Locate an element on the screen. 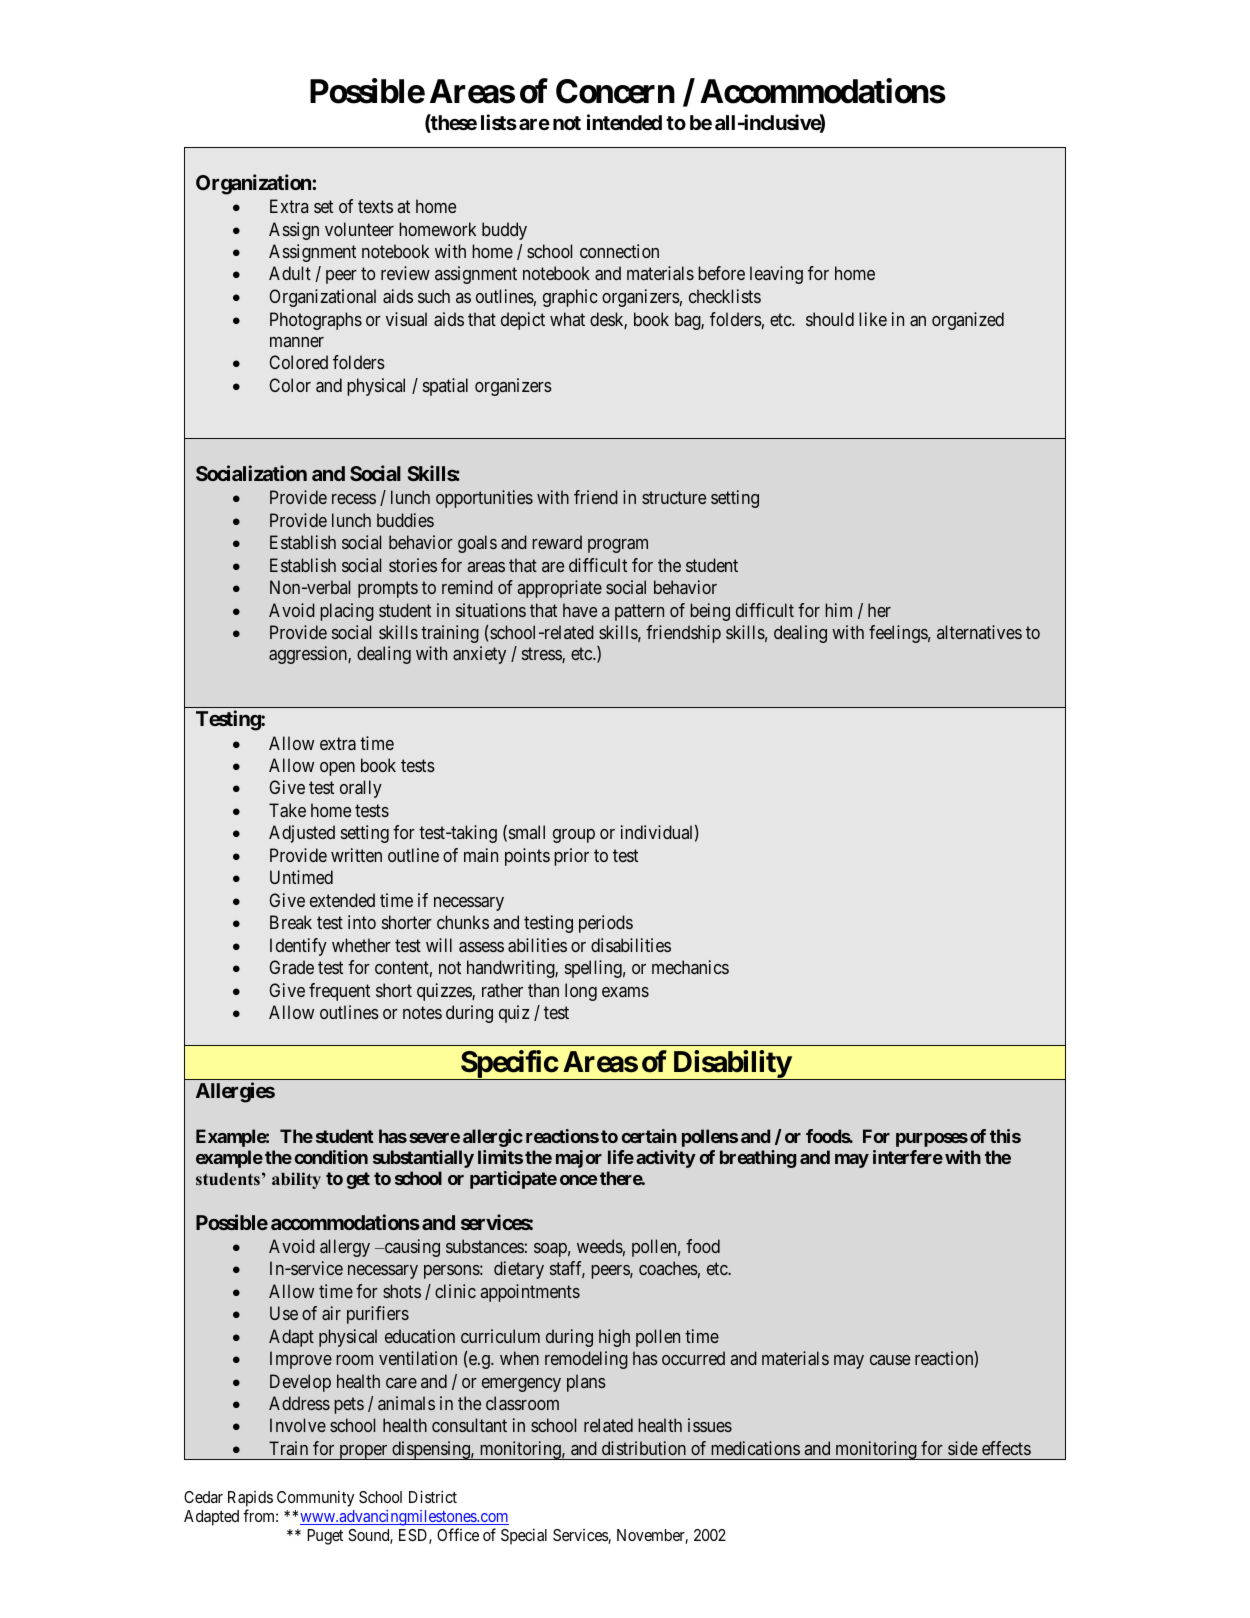  structure is located at coordinates (674, 498).
